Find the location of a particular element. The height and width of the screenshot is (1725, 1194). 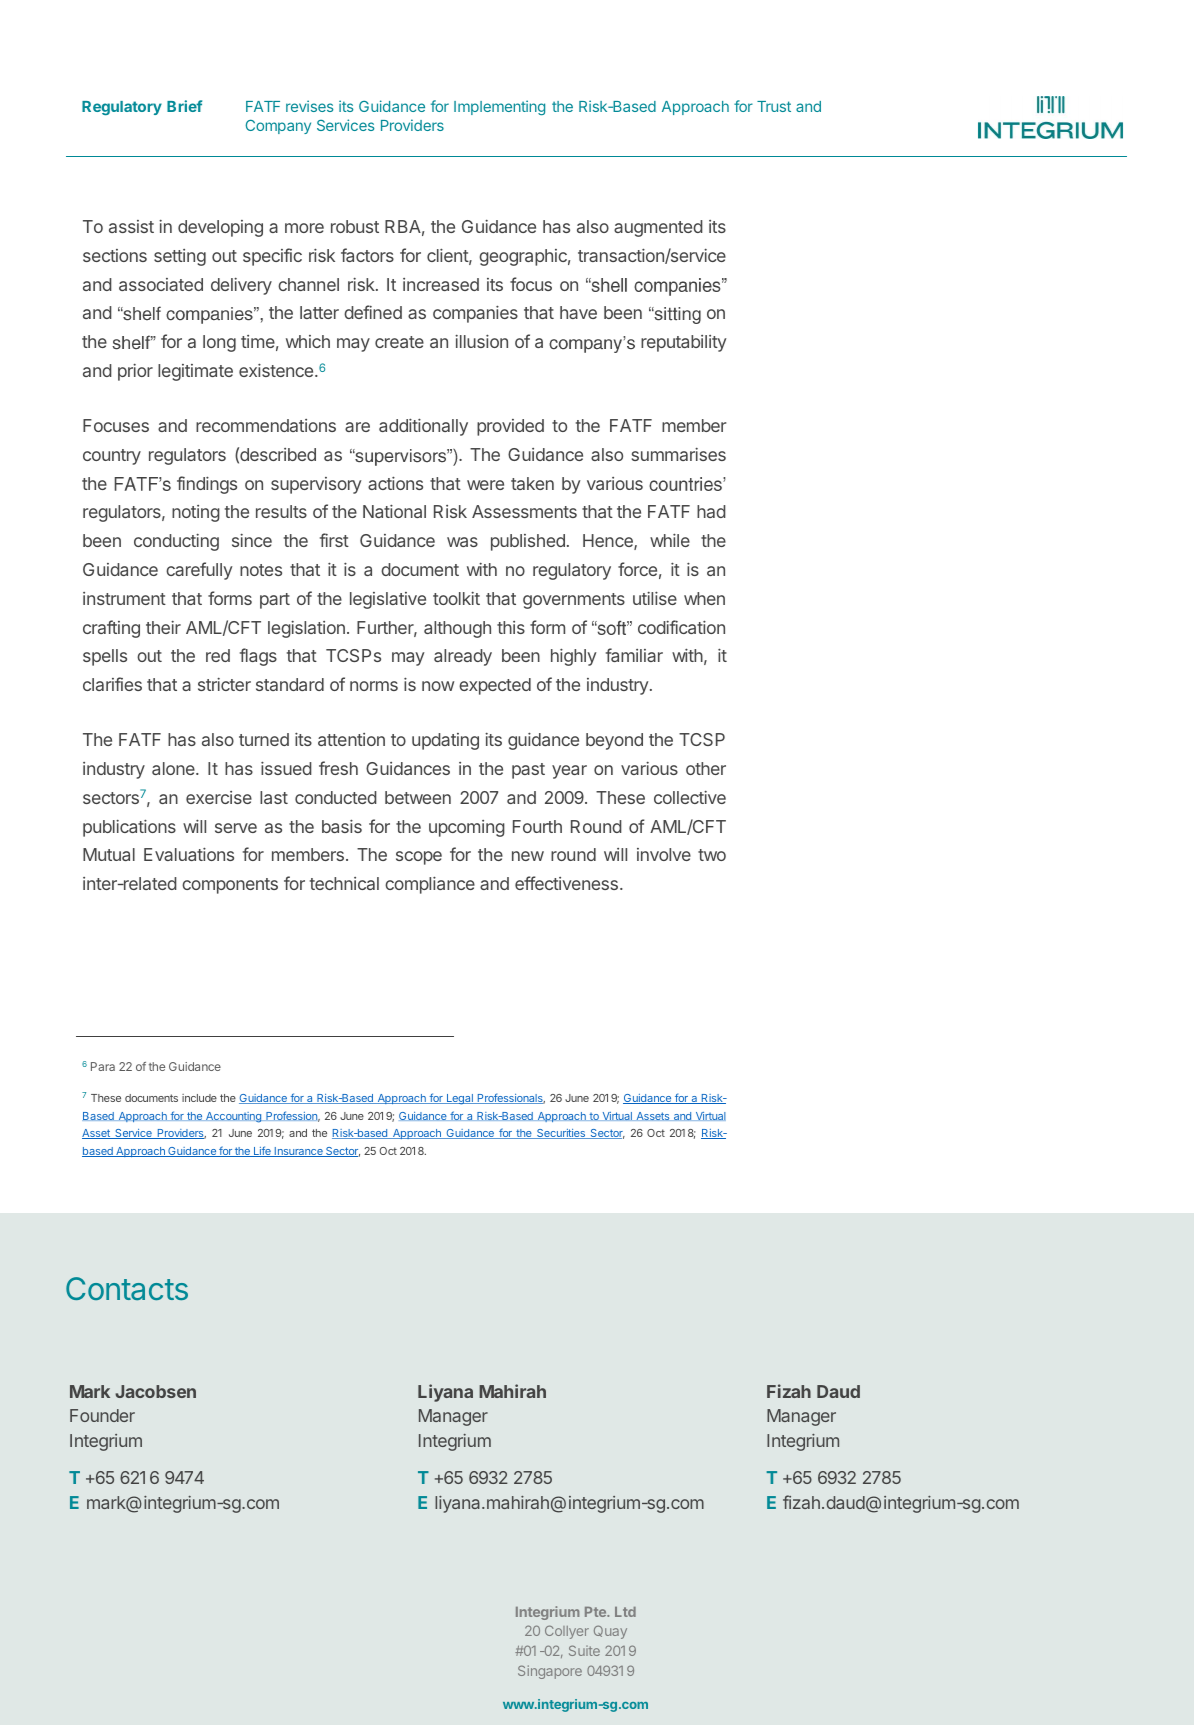

include is located at coordinates (199, 1098).
